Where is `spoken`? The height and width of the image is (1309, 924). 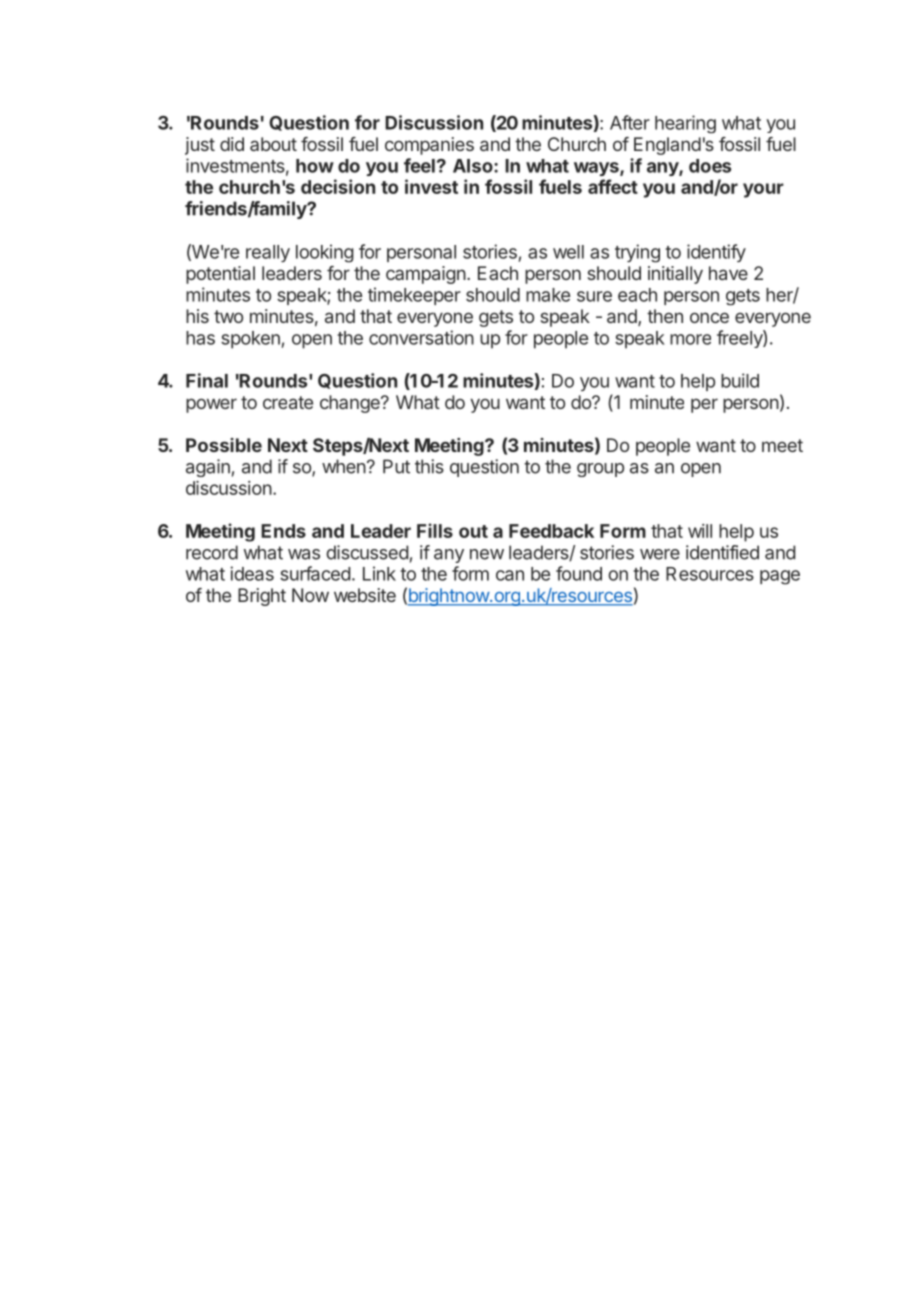 spoken is located at coordinates (250, 340).
